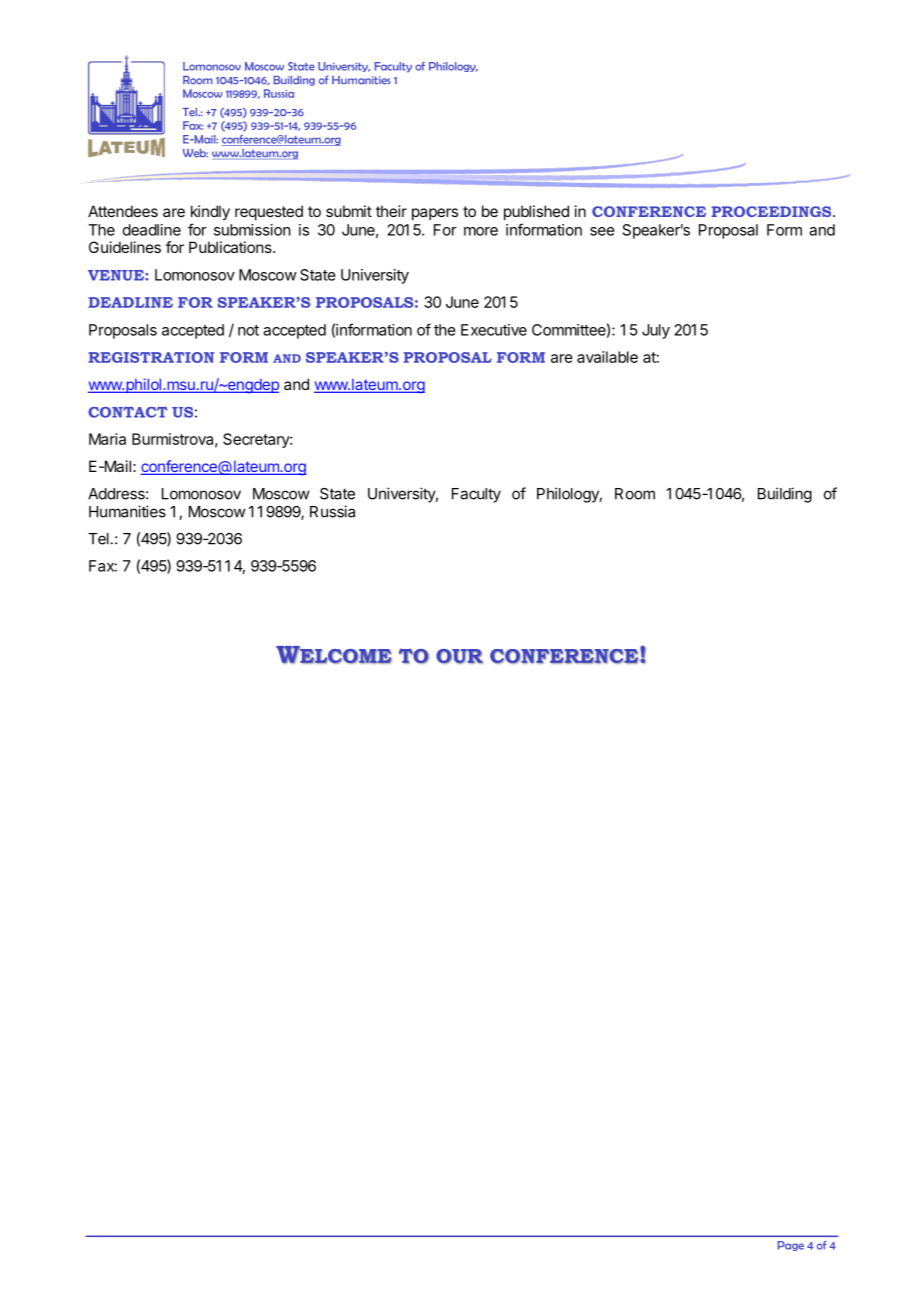  Describe the element at coordinates (772, 211) in the image. I see `PROCEEDINGS` at that location.
